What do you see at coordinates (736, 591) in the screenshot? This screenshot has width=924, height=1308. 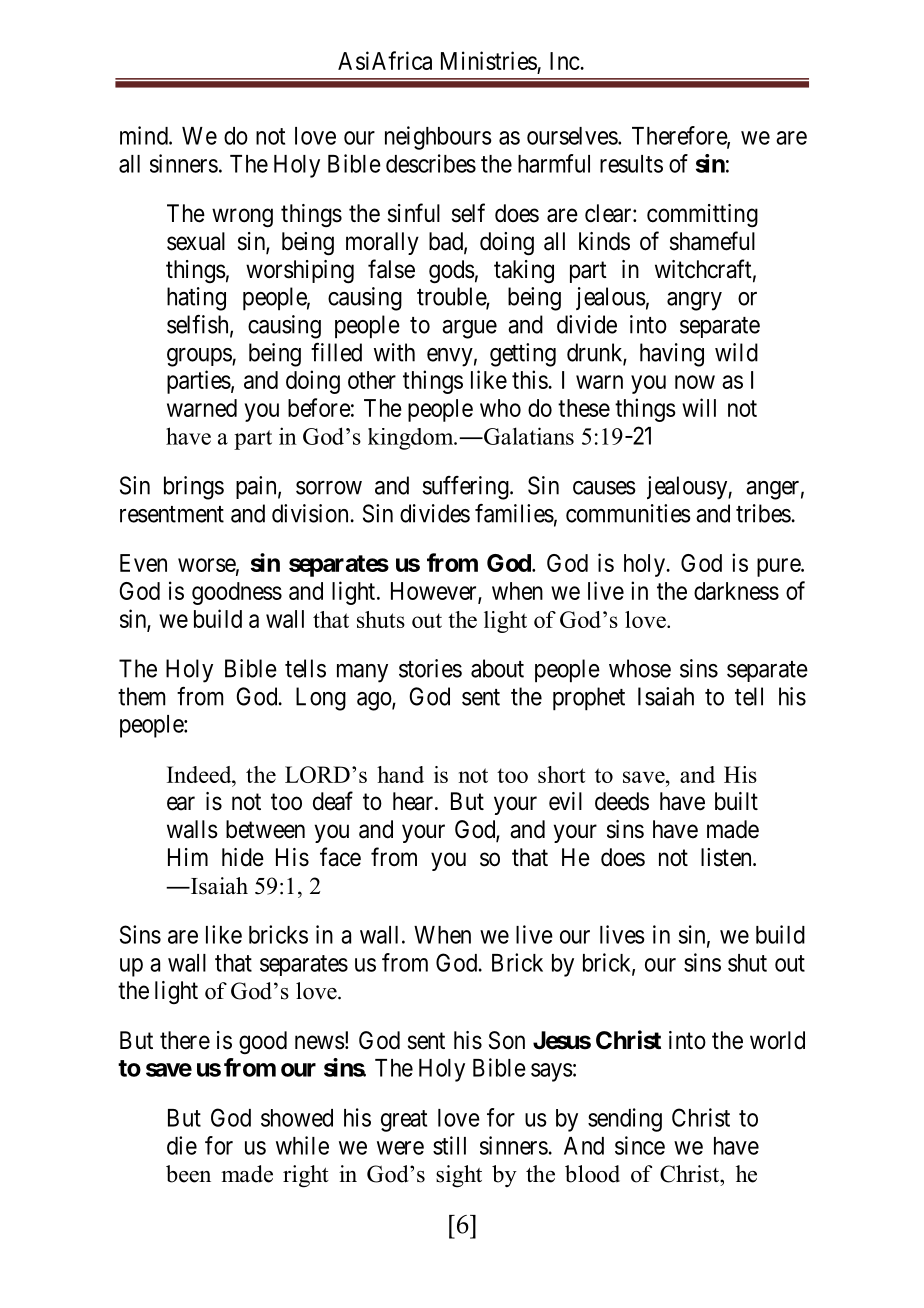 I see `darkness` at bounding box center [736, 591].
